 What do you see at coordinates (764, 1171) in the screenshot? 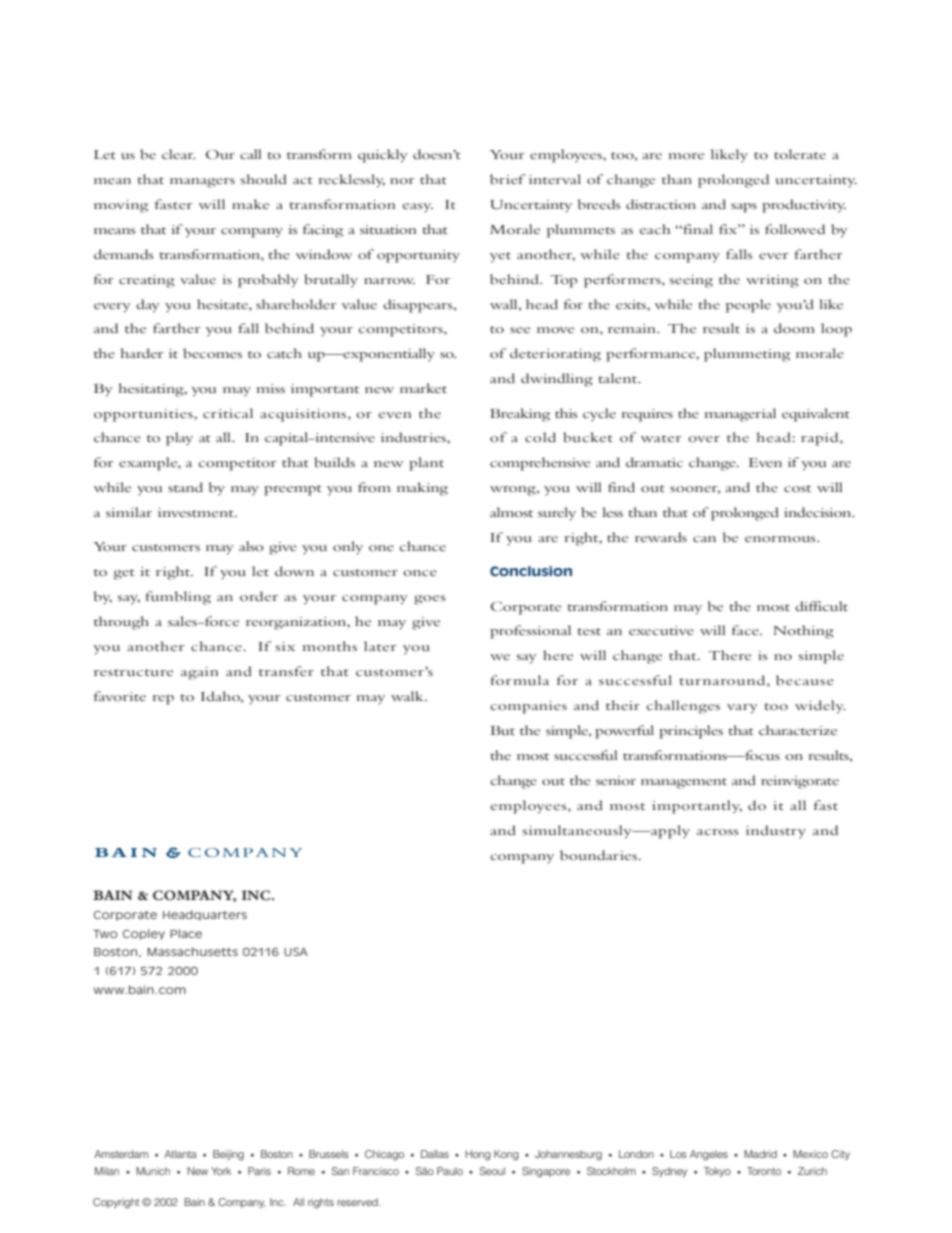
I see `Toronto` at bounding box center [764, 1171].
